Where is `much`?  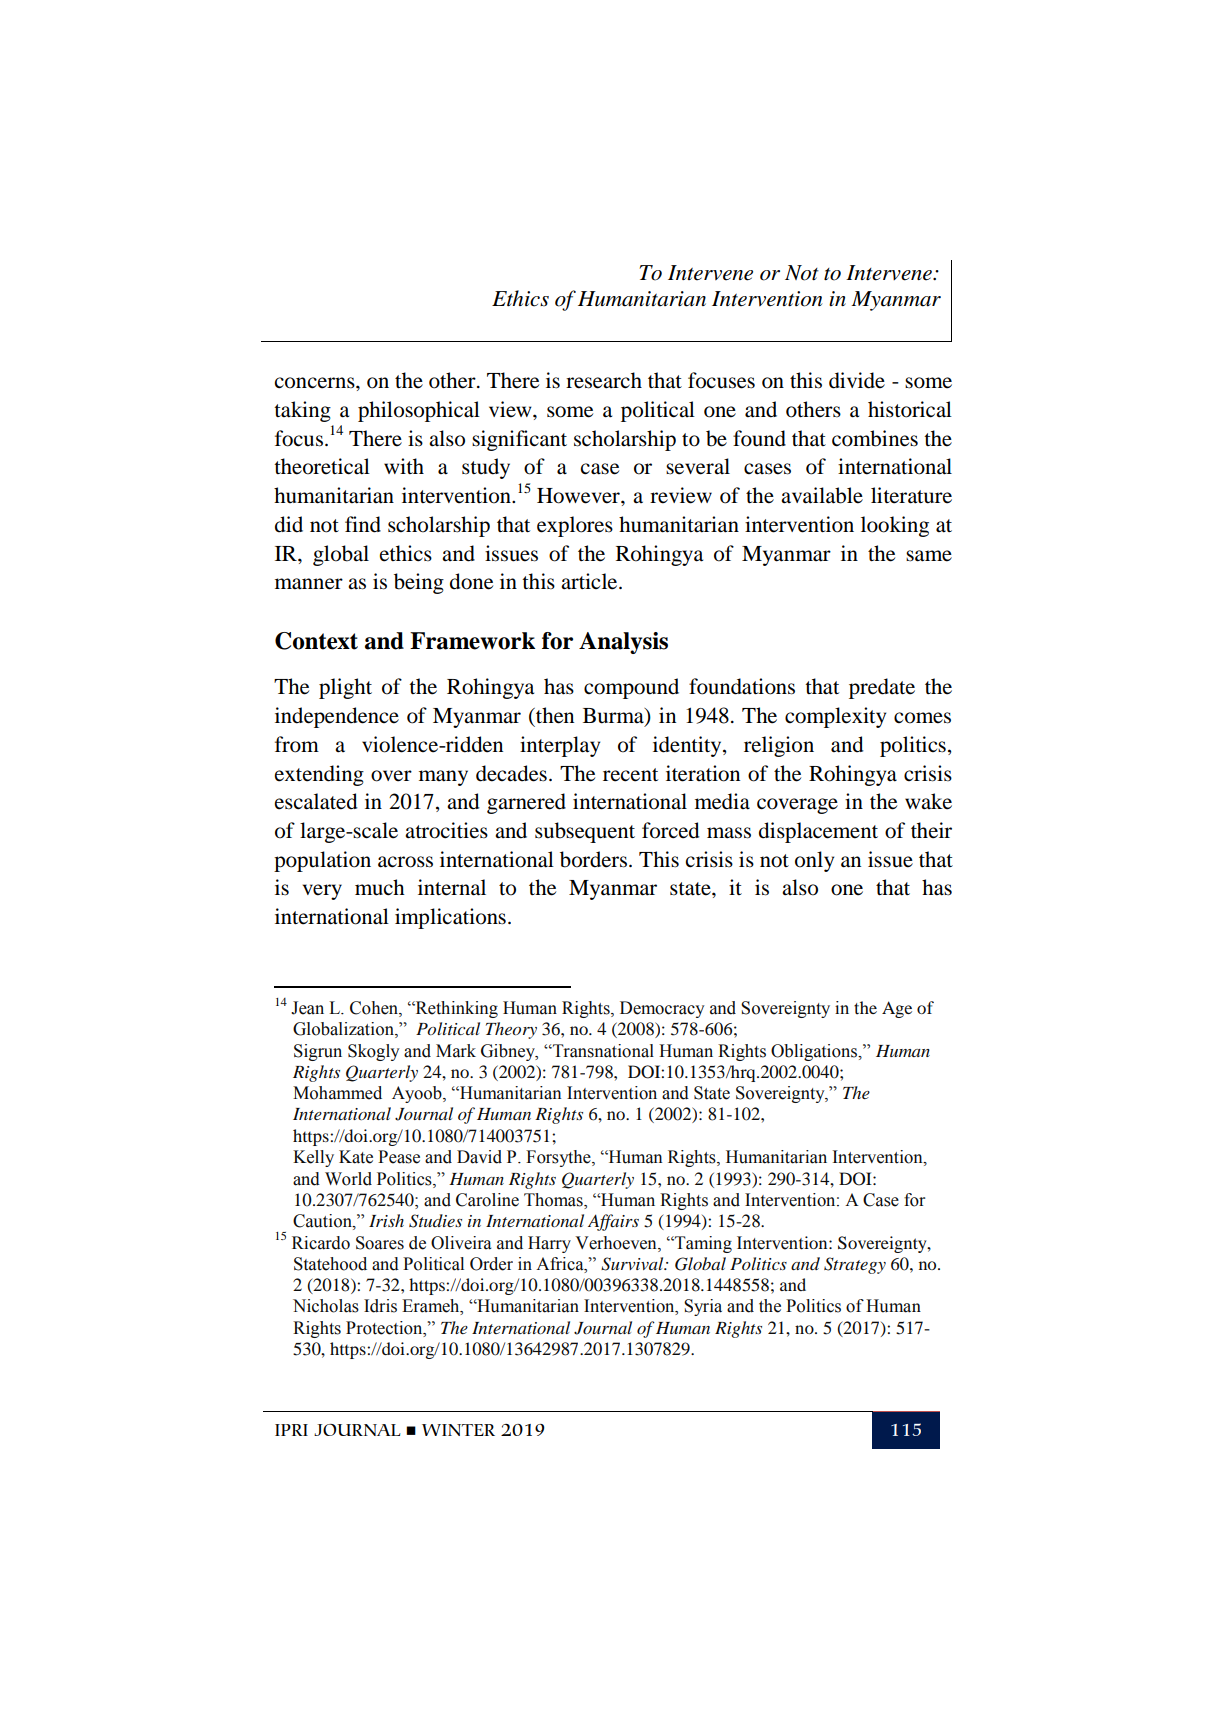 much is located at coordinates (380, 887).
